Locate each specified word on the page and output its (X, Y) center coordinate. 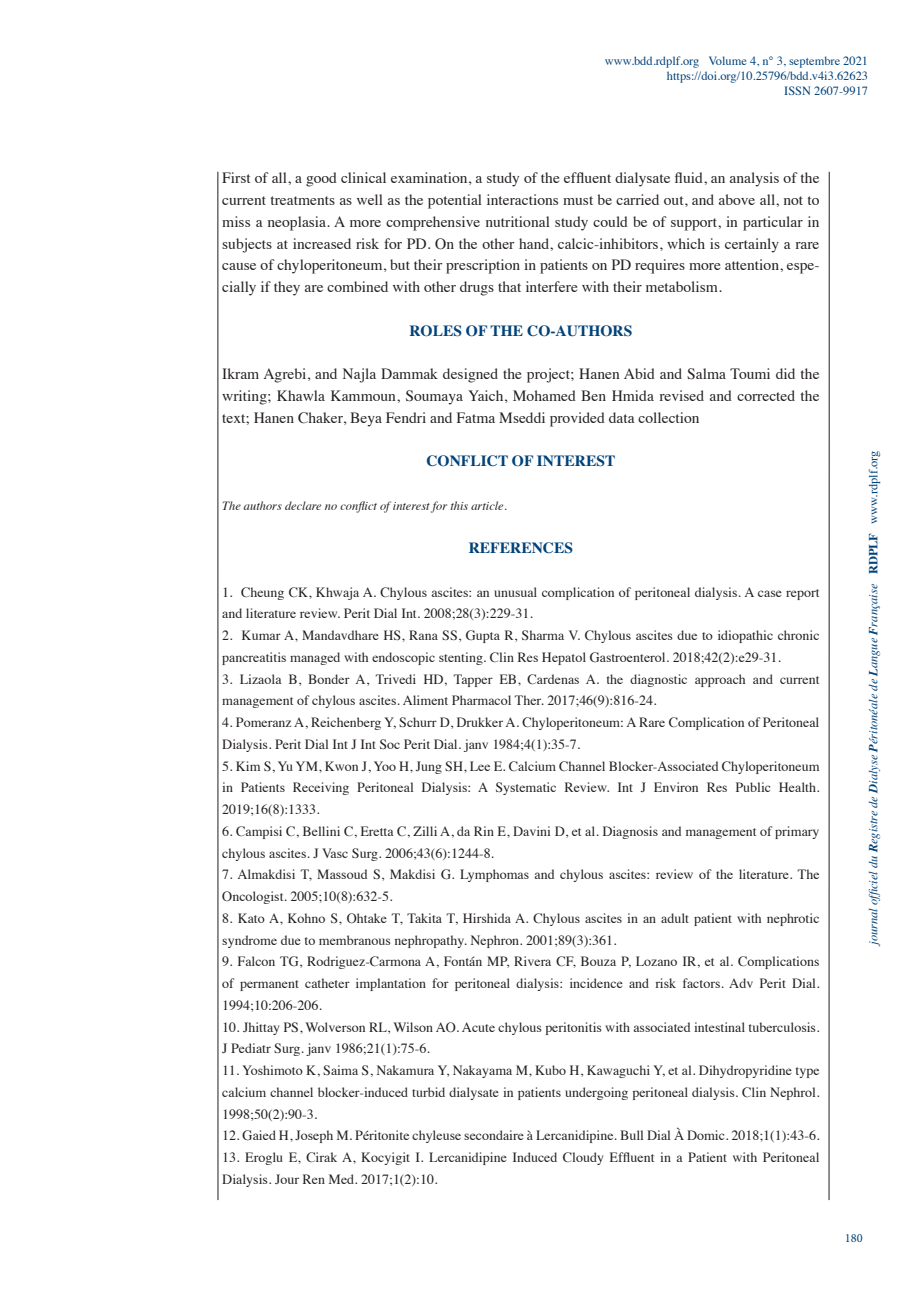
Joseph (314, 1136)
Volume (728, 60)
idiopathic (745, 636)
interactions (522, 199)
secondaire (494, 1135)
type (807, 1072)
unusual (515, 592)
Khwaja (337, 593)
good (321, 179)
